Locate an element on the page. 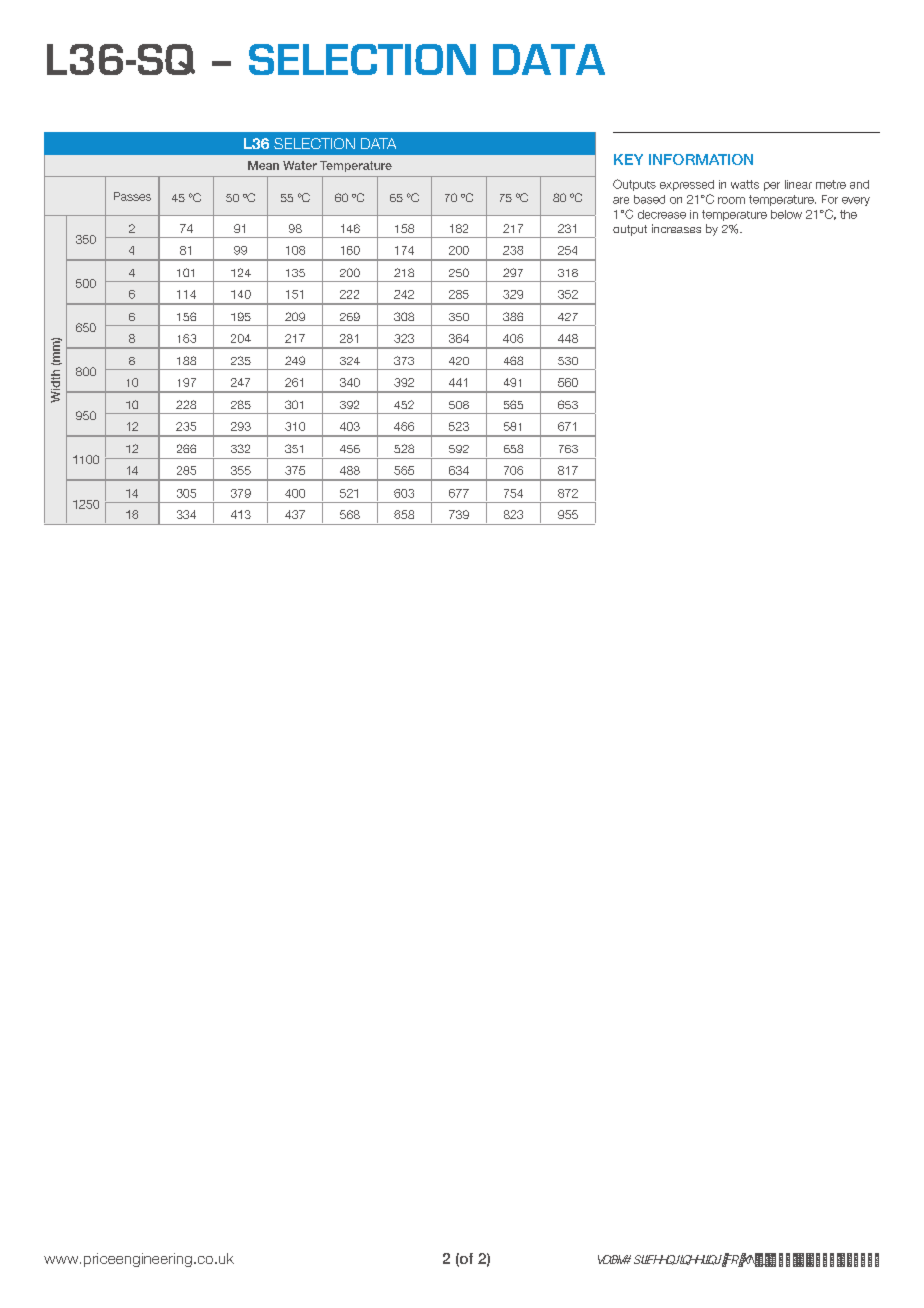  below is located at coordinates (786, 214).
